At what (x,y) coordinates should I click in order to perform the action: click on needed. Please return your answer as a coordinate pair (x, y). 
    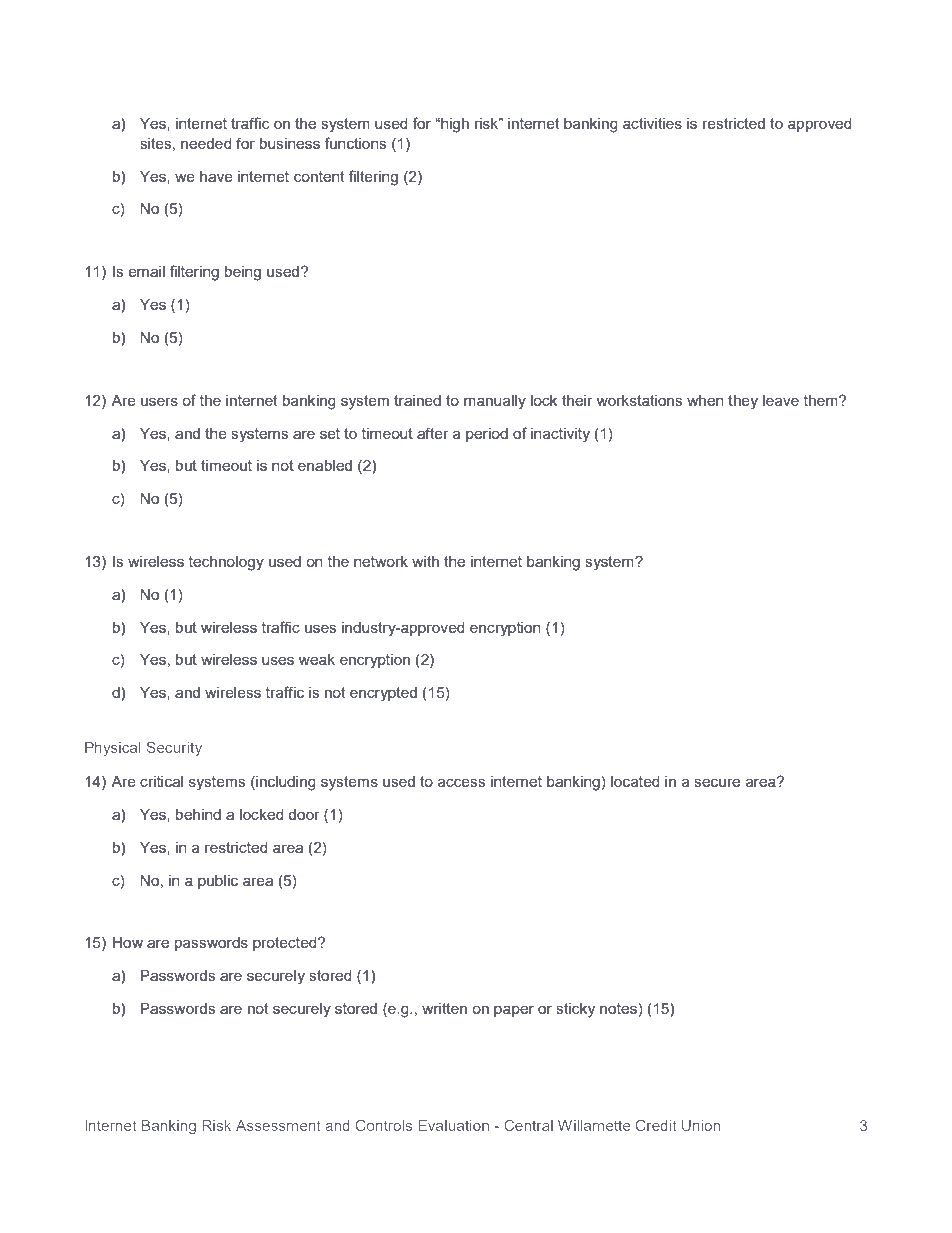
    Looking at the image, I should click on (206, 143).
